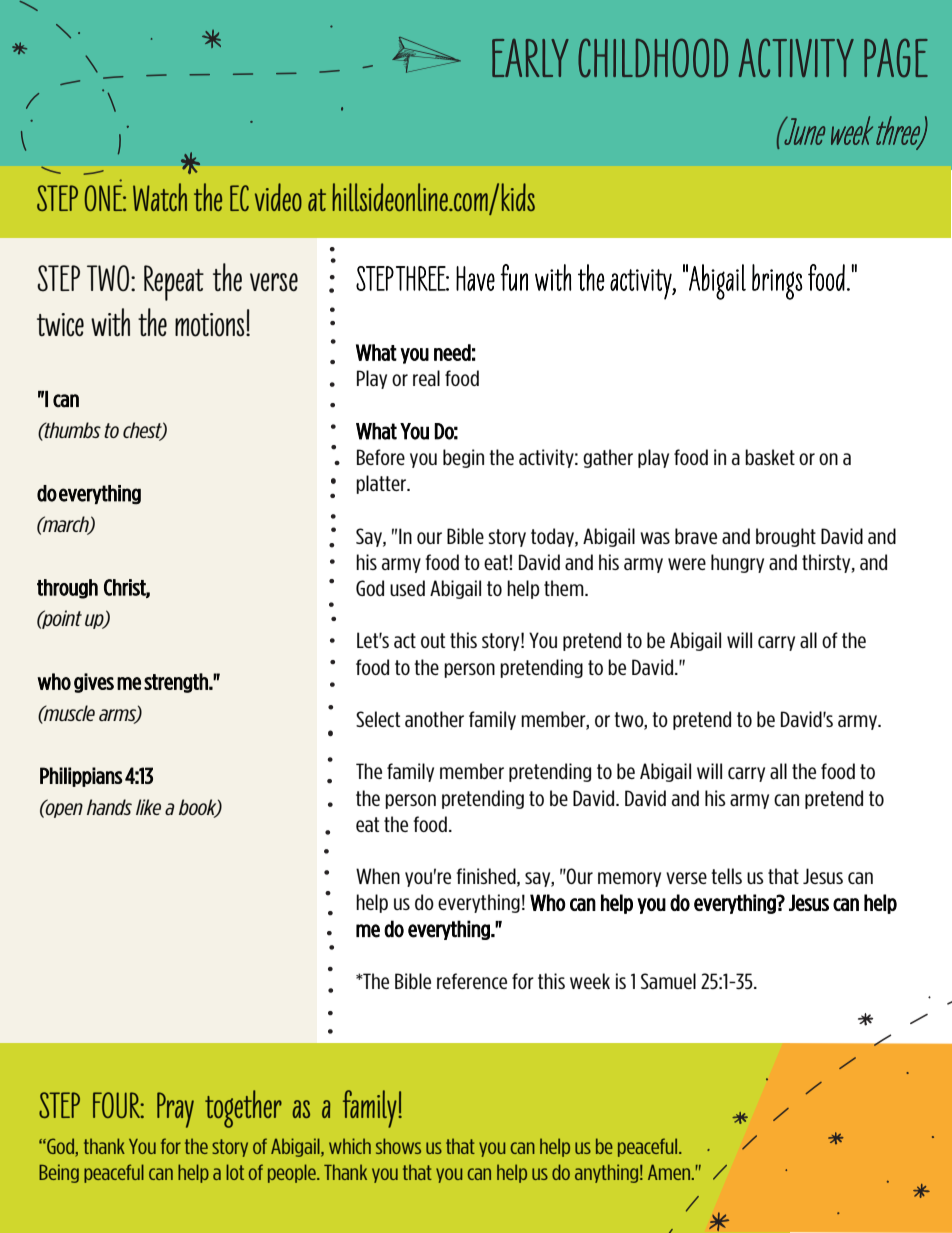  What do you see at coordinates (670, 1172) in the document?
I see `Amen` at bounding box center [670, 1172].
